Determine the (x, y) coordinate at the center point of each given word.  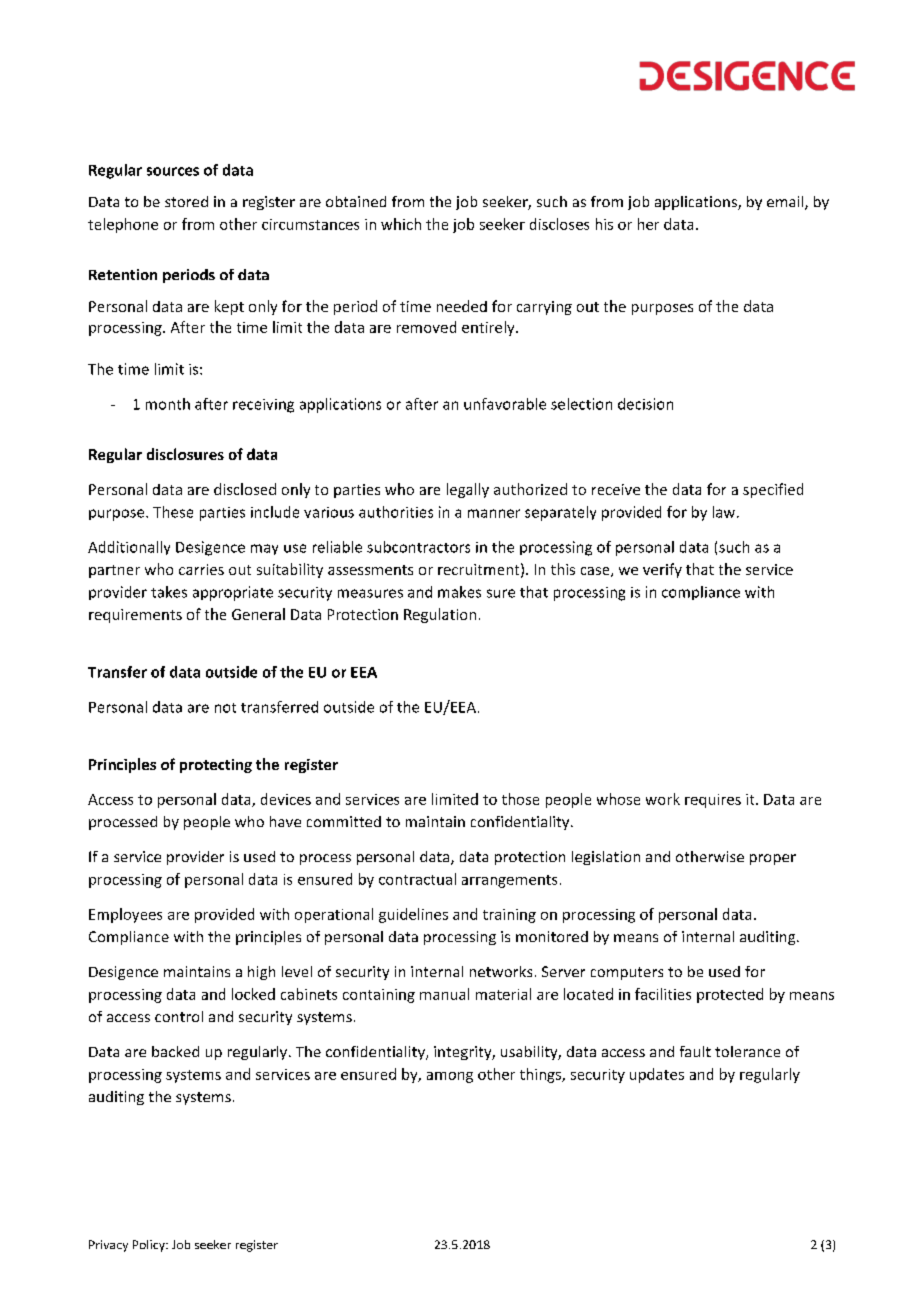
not (225, 708)
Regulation (440, 615)
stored (186, 201)
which (401, 224)
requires (713, 801)
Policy (150, 1246)
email (786, 203)
